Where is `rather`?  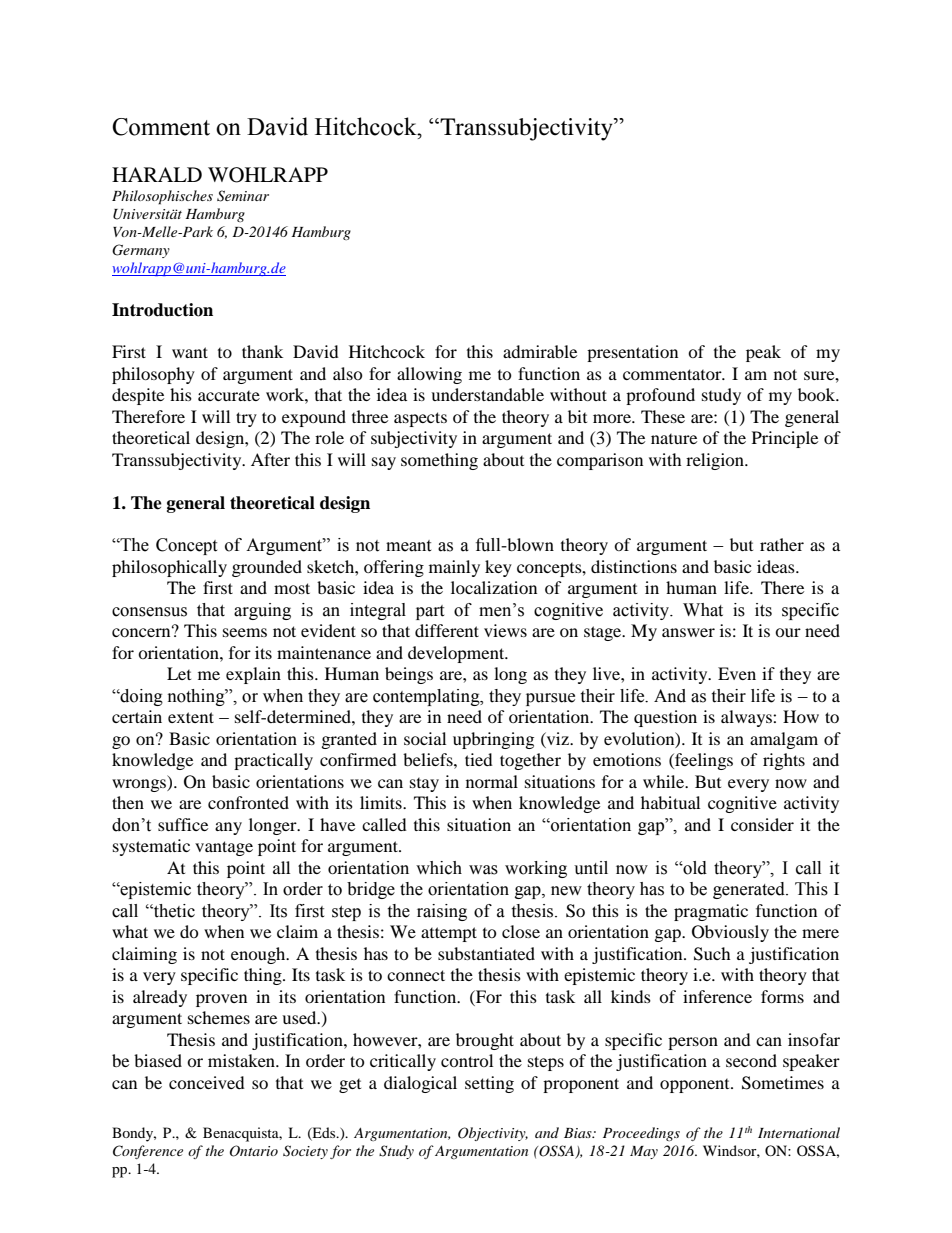
rather is located at coordinates (782, 544).
